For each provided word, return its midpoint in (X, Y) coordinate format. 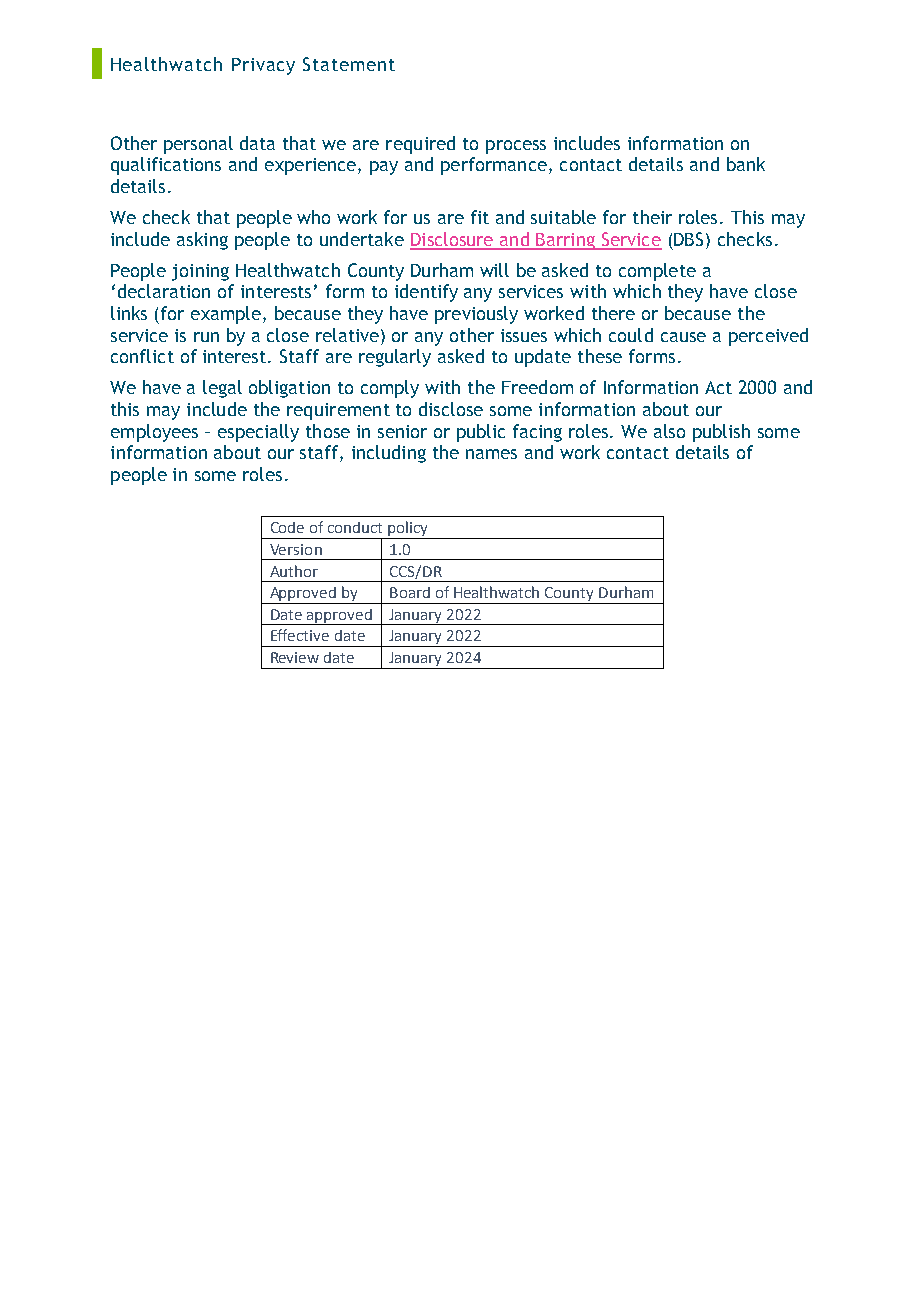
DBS (688, 239)
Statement (349, 64)
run (206, 337)
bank (746, 164)
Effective (300, 635)
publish (721, 433)
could (631, 335)
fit (480, 217)
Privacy (263, 66)
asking (202, 241)
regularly (395, 358)
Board (410, 592)
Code (287, 527)
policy (408, 530)
